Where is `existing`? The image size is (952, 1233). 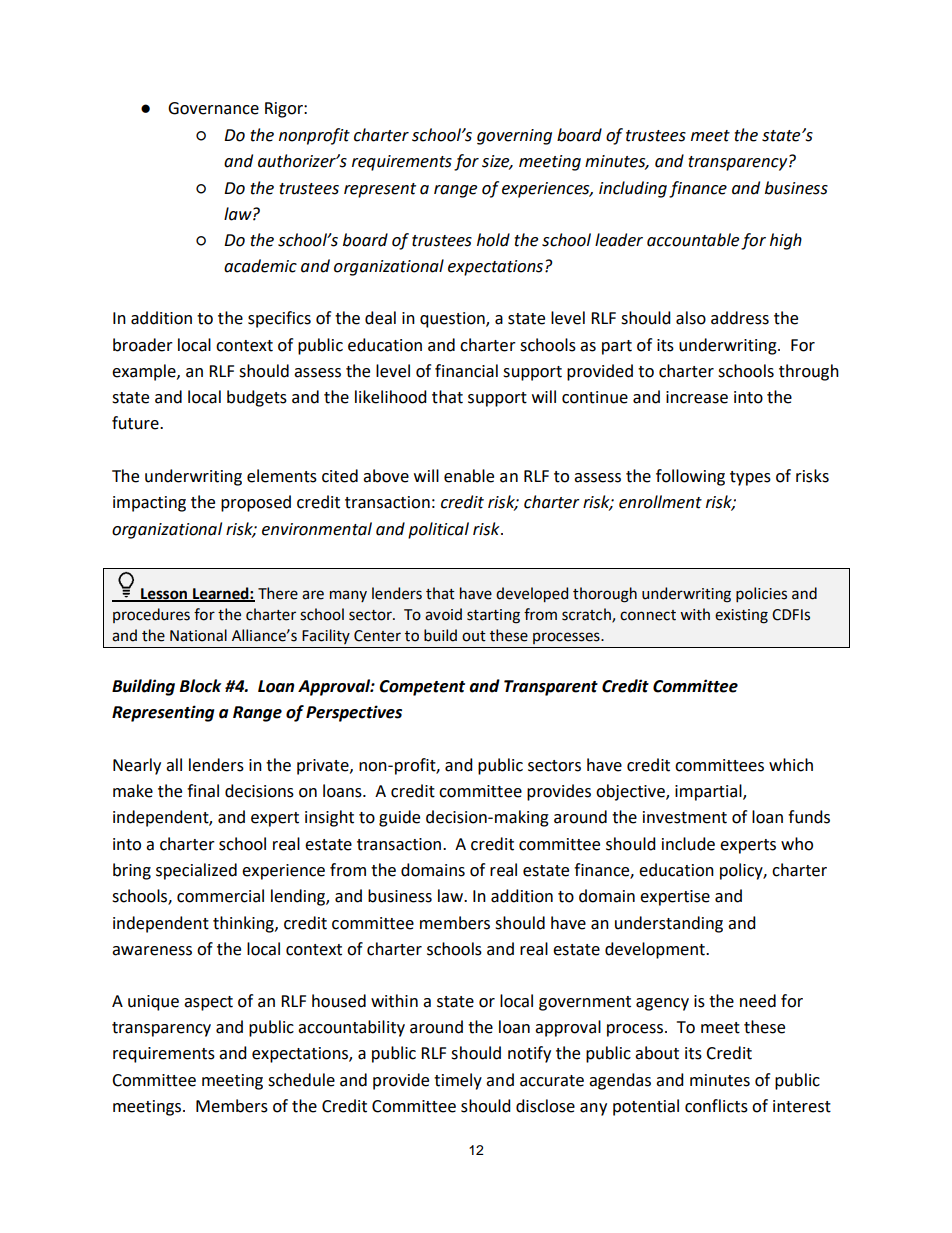 existing is located at coordinates (741, 616).
